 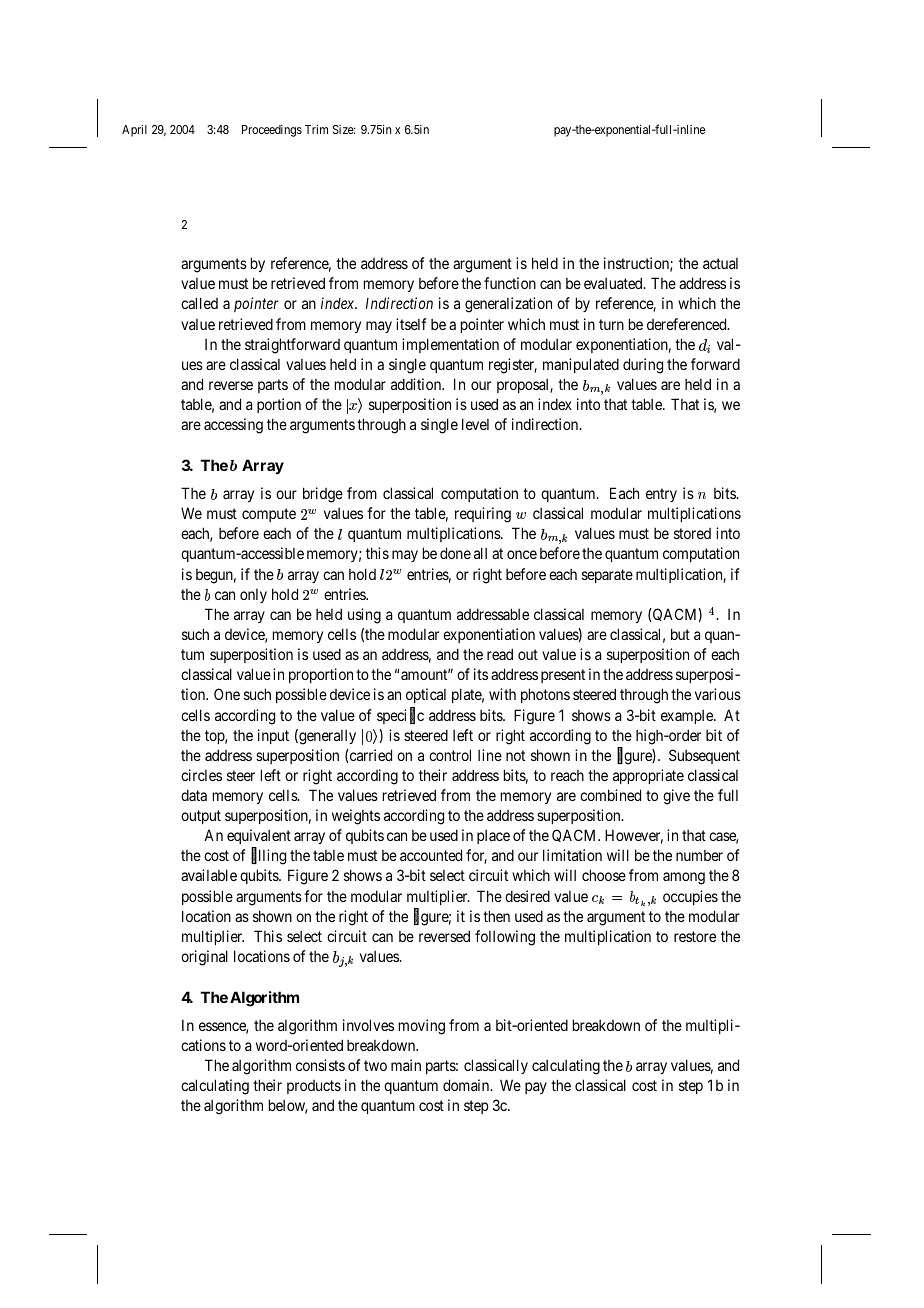 I want to click on accounted, so click(x=431, y=855).
